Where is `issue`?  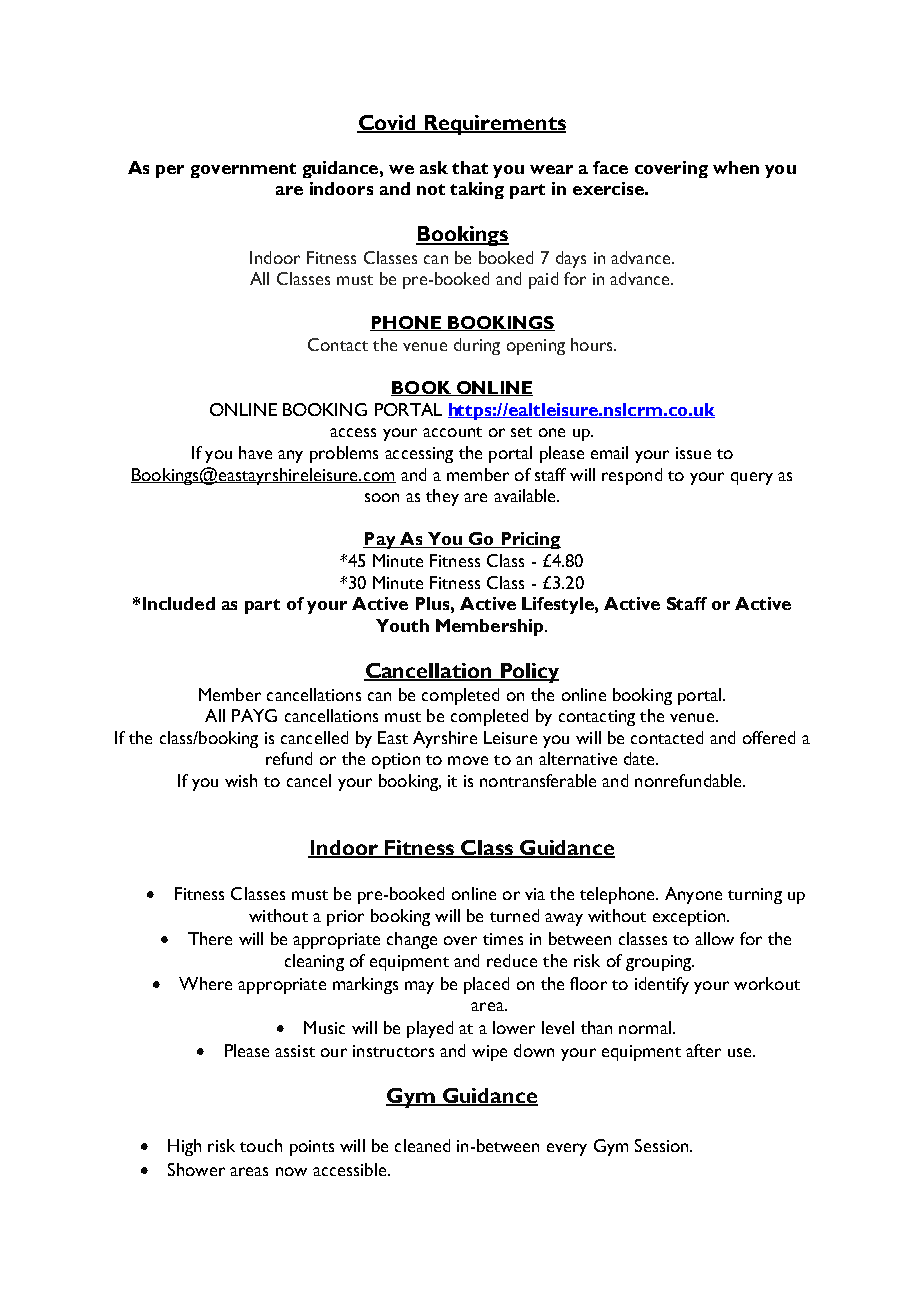 issue is located at coordinates (693, 453).
